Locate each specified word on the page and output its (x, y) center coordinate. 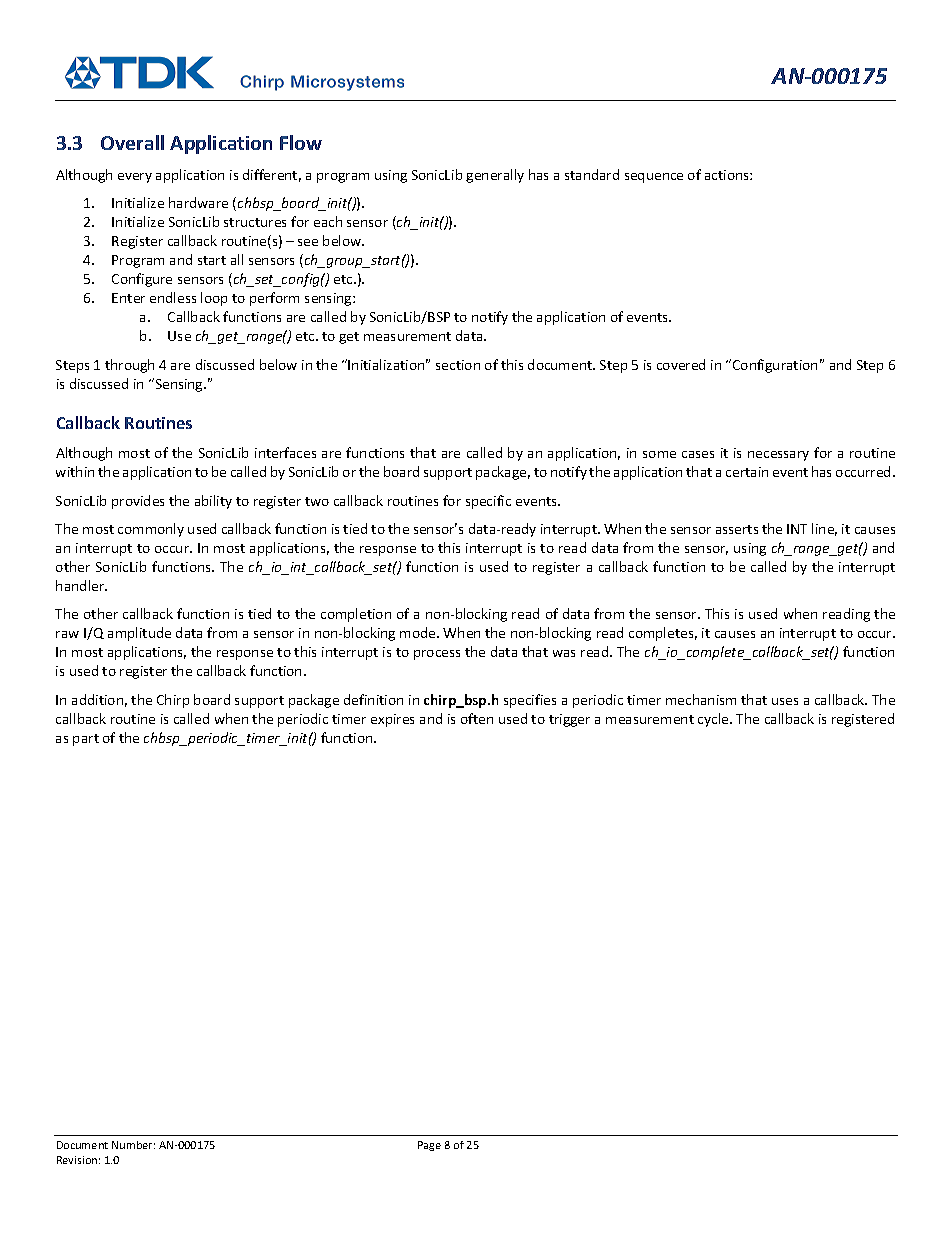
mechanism (701, 699)
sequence (654, 178)
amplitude (139, 634)
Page (429, 1146)
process (437, 655)
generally (495, 176)
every (135, 178)
